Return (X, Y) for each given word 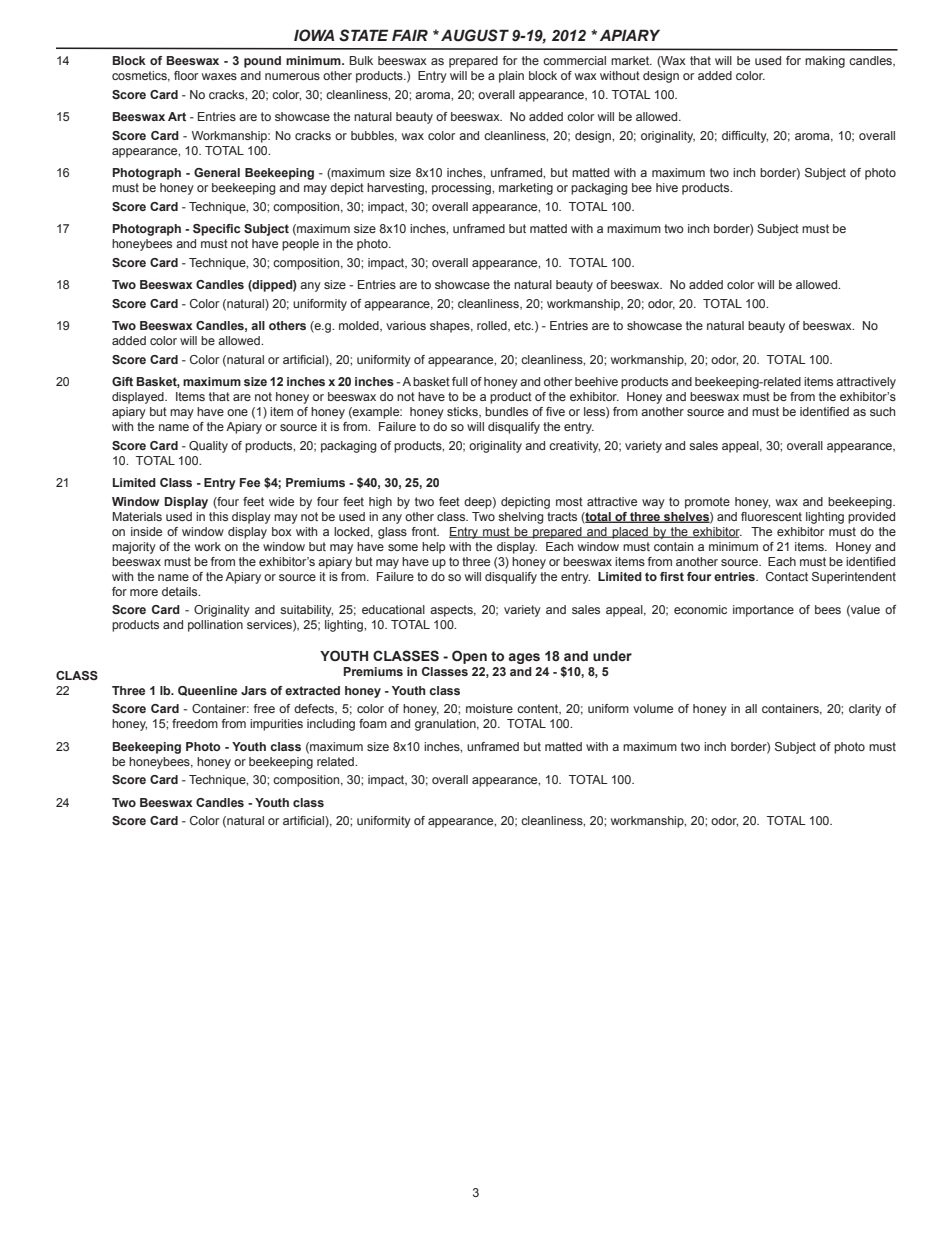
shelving (520, 518)
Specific (216, 230)
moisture (489, 708)
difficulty (745, 137)
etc (523, 325)
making (825, 62)
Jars (254, 690)
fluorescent (771, 516)
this (218, 516)
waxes (219, 76)
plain (511, 77)
